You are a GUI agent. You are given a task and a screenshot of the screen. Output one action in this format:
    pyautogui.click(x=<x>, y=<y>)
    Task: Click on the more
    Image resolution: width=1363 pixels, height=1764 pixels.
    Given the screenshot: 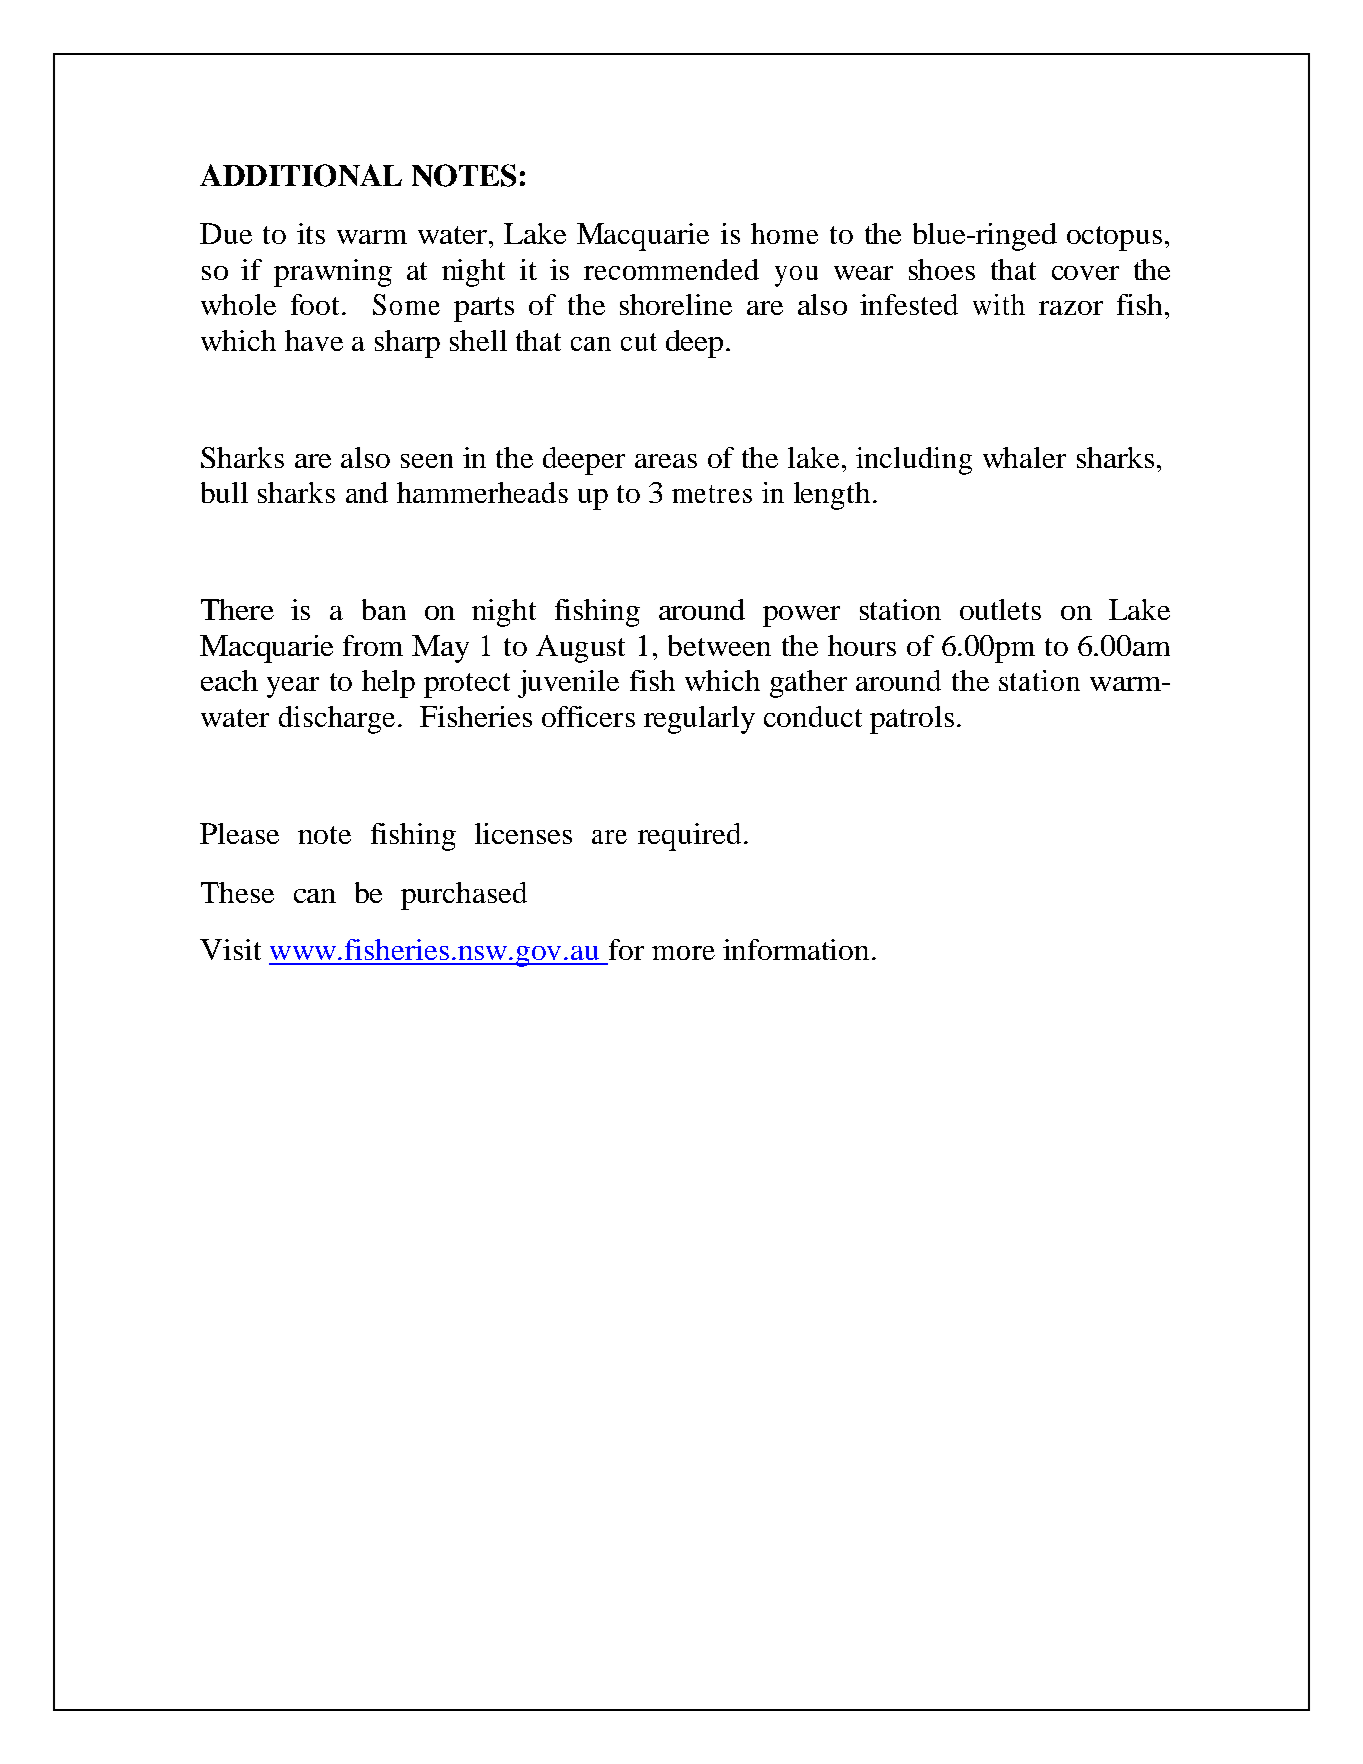 What is the action you would take?
    pyautogui.click(x=683, y=953)
